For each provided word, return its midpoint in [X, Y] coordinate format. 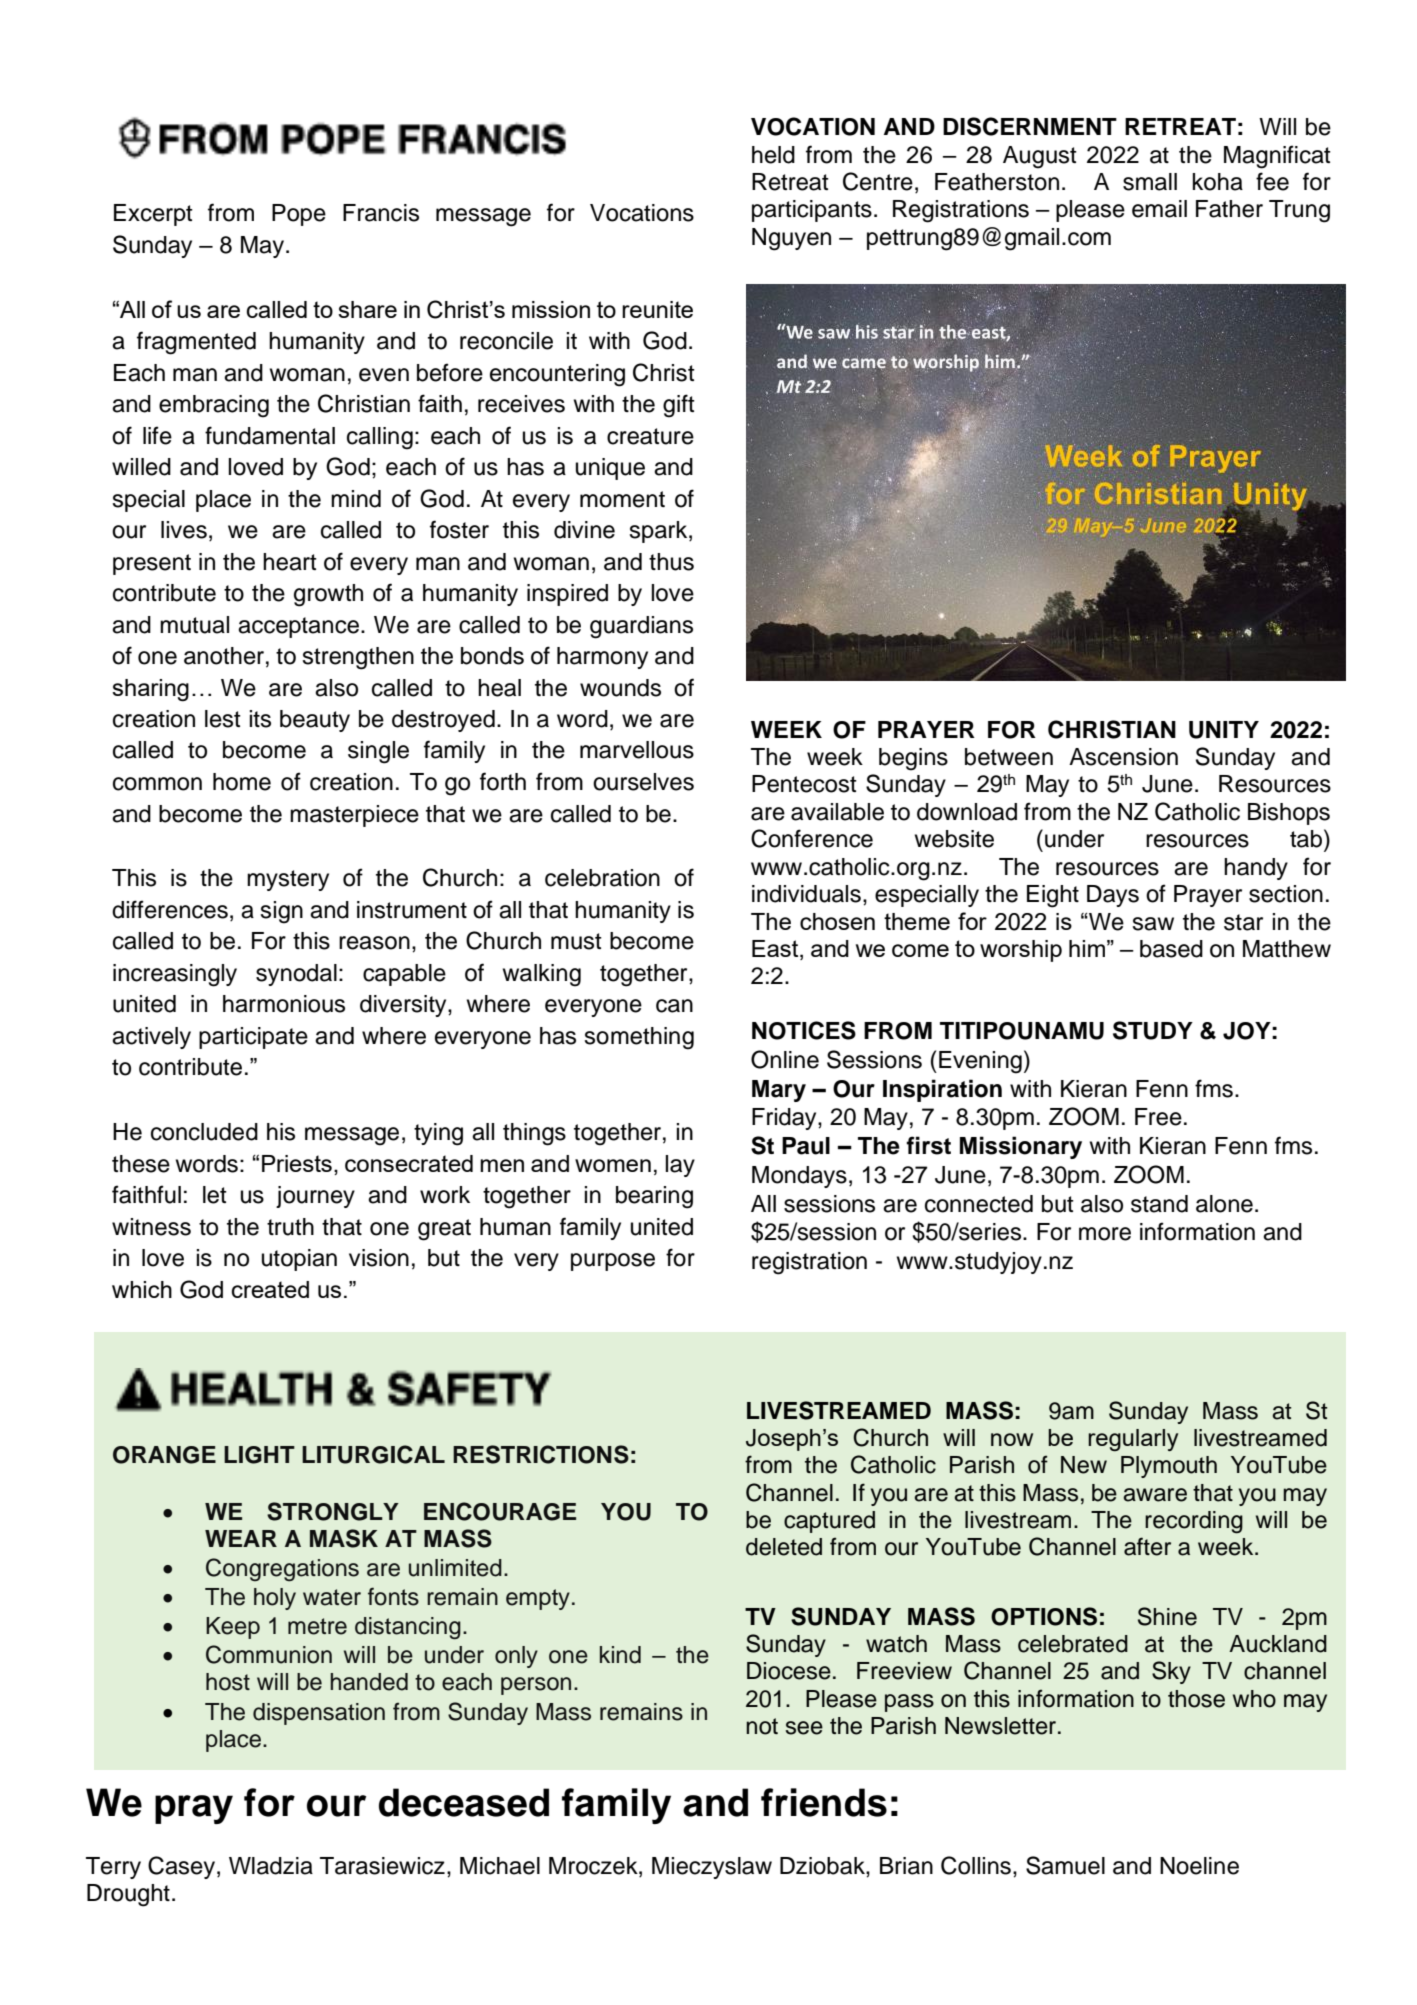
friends [824, 1802]
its [260, 719]
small [1150, 182]
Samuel [1065, 1865]
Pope [299, 215]
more [1105, 1234]
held [773, 155]
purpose [613, 1262]
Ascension [1123, 757]
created [270, 1289]
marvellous [637, 750]
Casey [181, 1867]
